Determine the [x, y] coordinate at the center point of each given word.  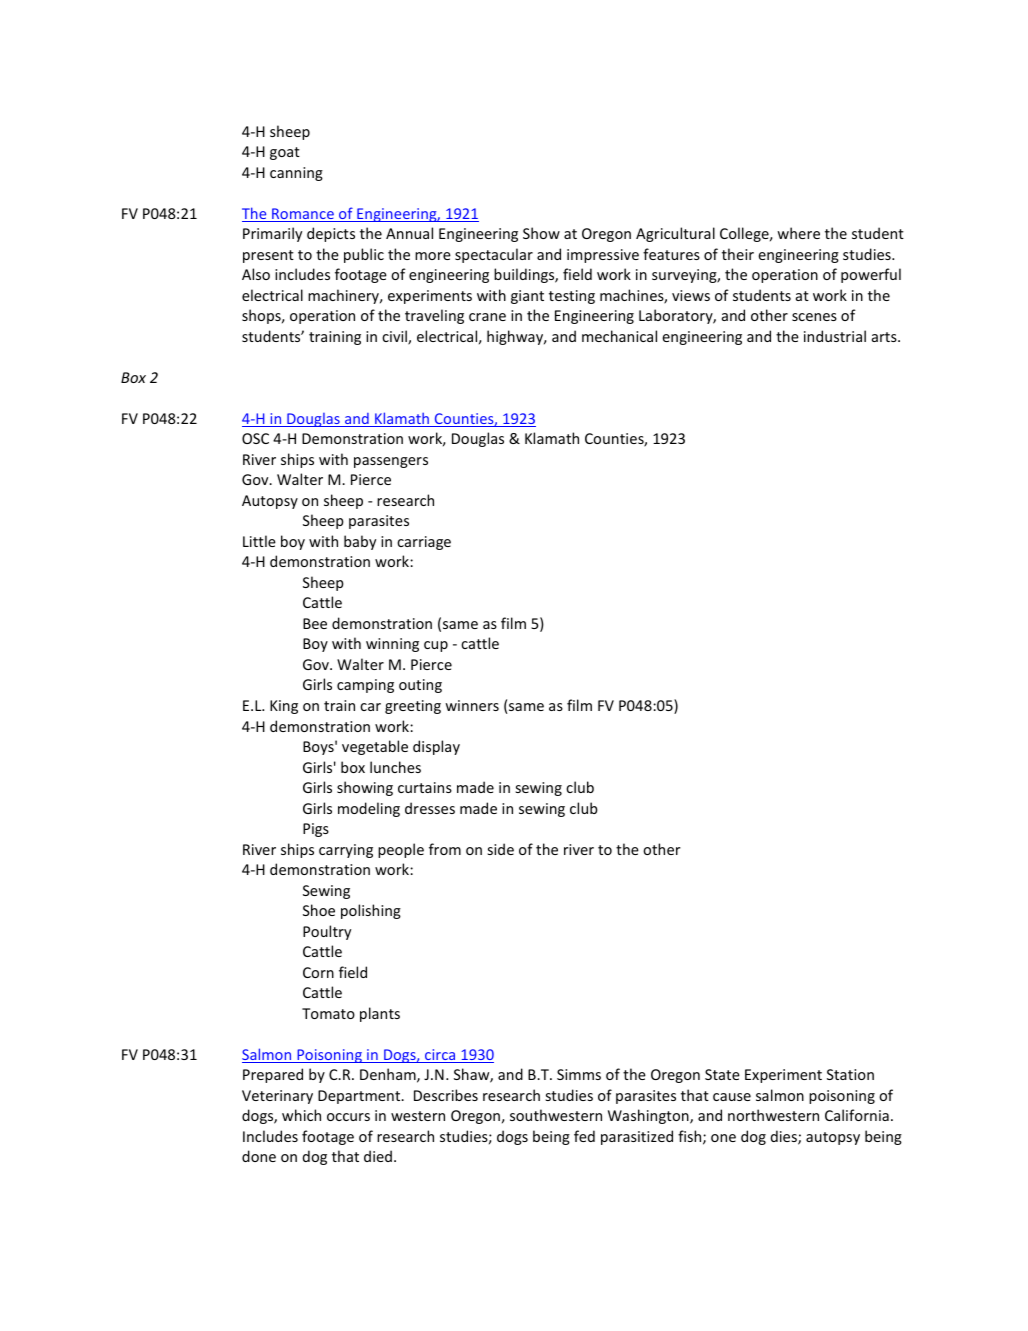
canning [296, 174]
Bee [315, 623]
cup [436, 646]
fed [584, 1136]
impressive [603, 256]
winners [472, 705]
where [798, 233]
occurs [348, 1117]
